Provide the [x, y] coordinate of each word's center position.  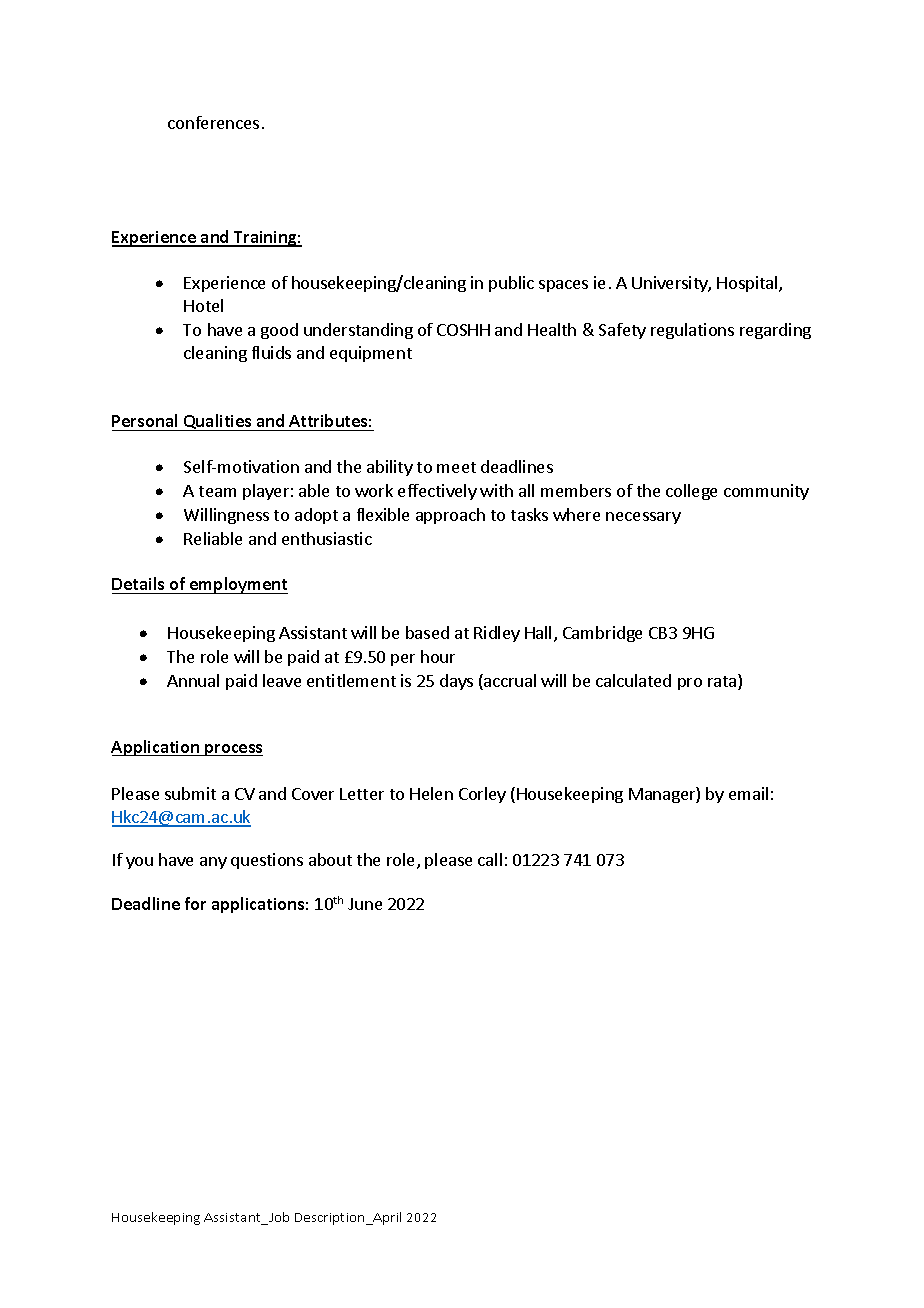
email [748, 793]
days [456, 682]
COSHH [463, 330]
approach [450, 516]
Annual [193, 680]
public [511, 284]
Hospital [748, 284]
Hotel [203, 305]
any [213, 863]
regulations [692, 331]
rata [723, 682]
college [691, 492]
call [490, 859]
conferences [213, 122]
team [217, 491]
